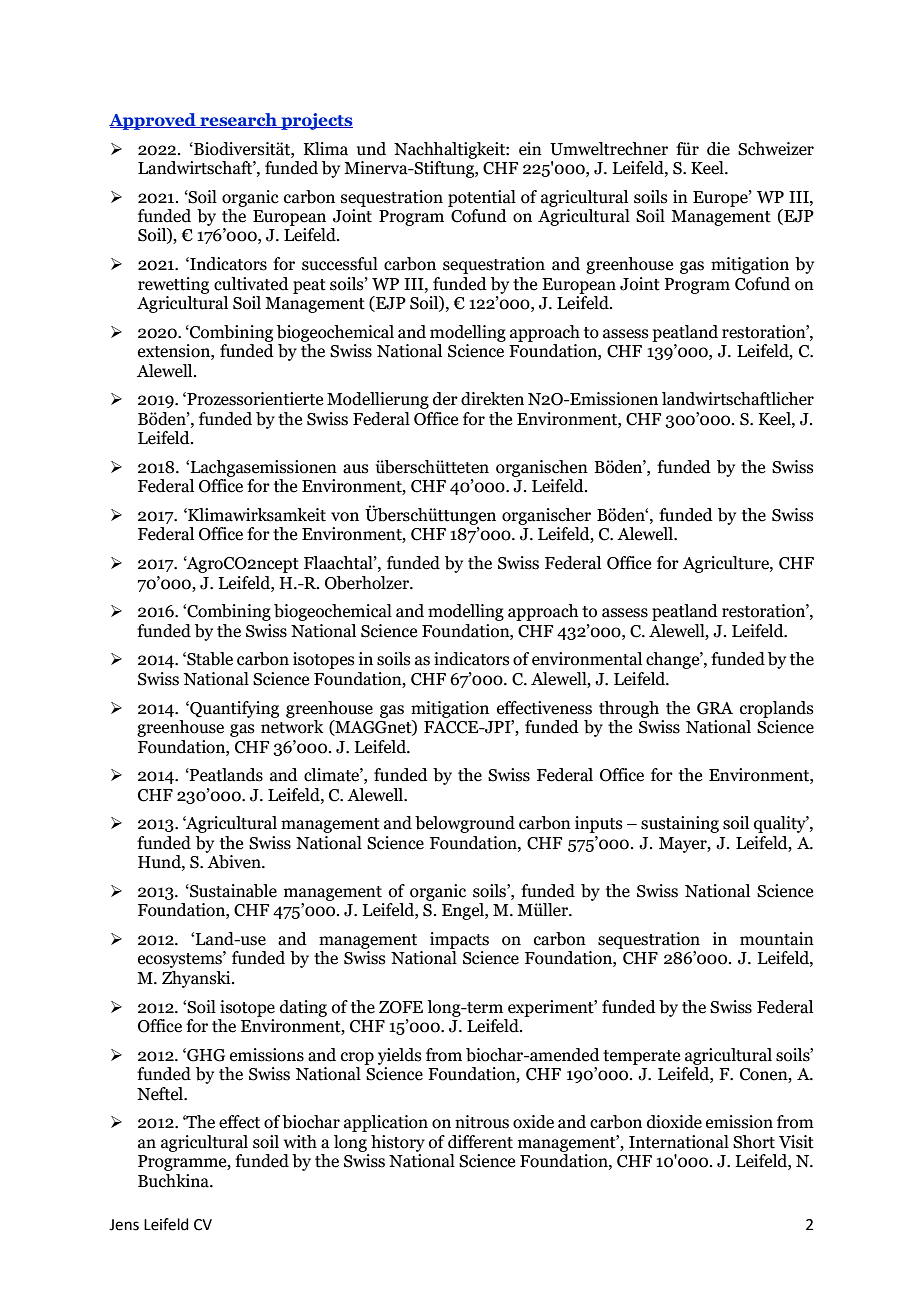 This image has width=924, height=1308. What do you see at coordinates (465, 824) in the image?
I see `belowground` at bounding box center [465, 824].
